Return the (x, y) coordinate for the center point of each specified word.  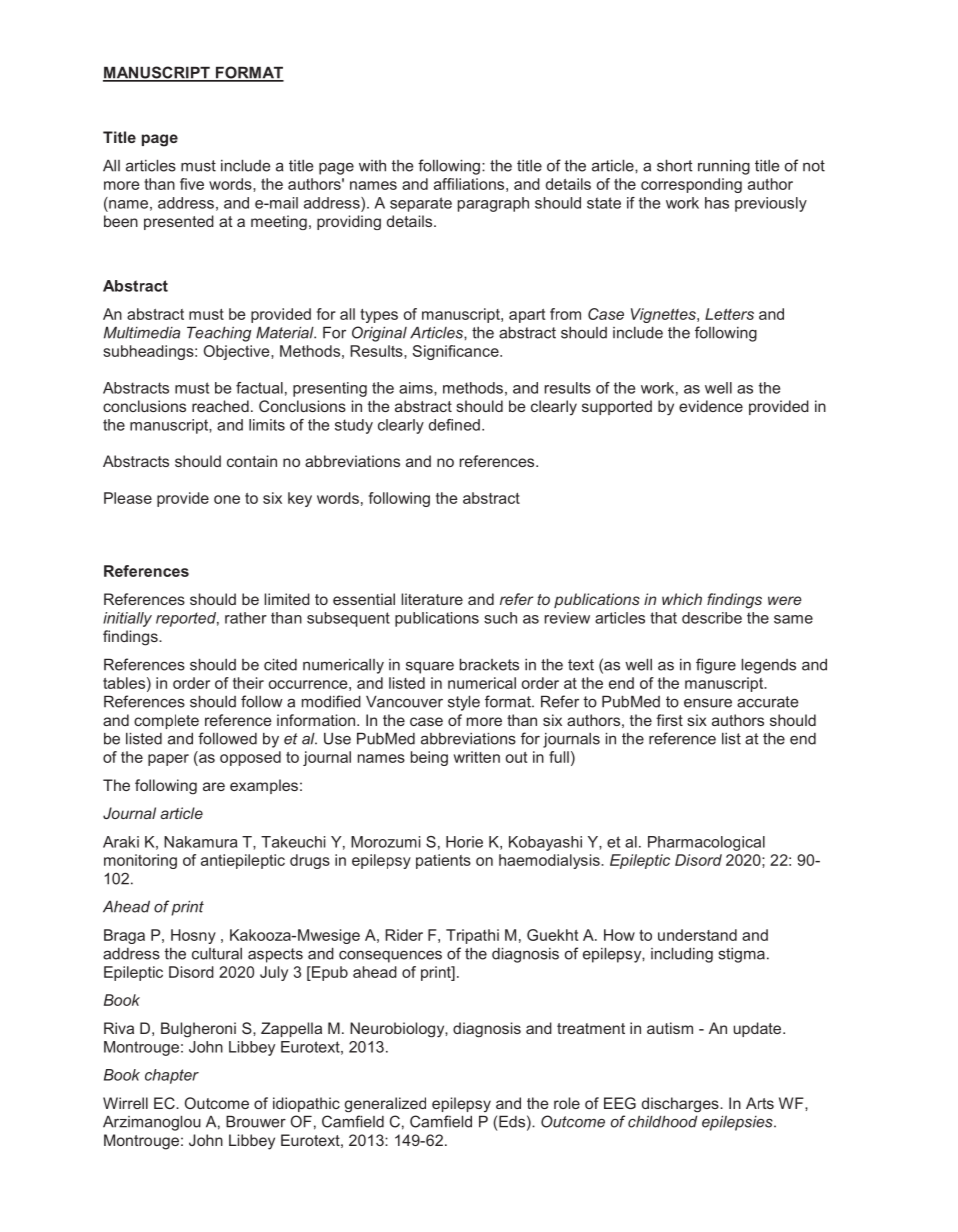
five (192, 184)
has (717, 203)
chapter (172, 1076)
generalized (385, 1104)
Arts (760, 1103)
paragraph (493, 204)
